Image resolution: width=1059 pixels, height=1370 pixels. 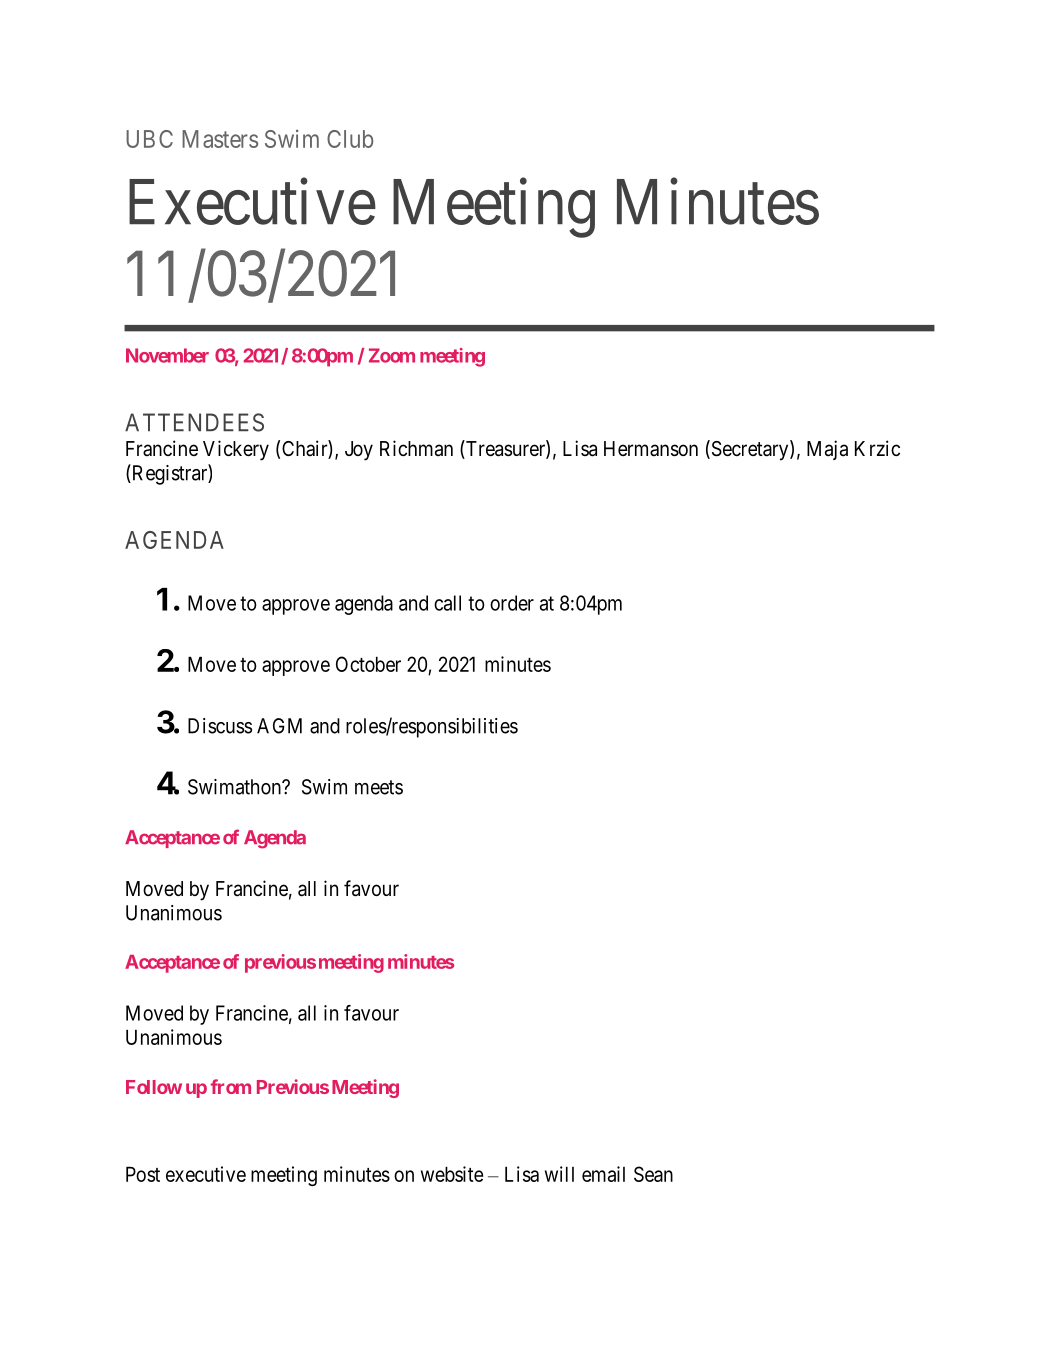 I want to click on Discuss, so click(x=220, y=726).
